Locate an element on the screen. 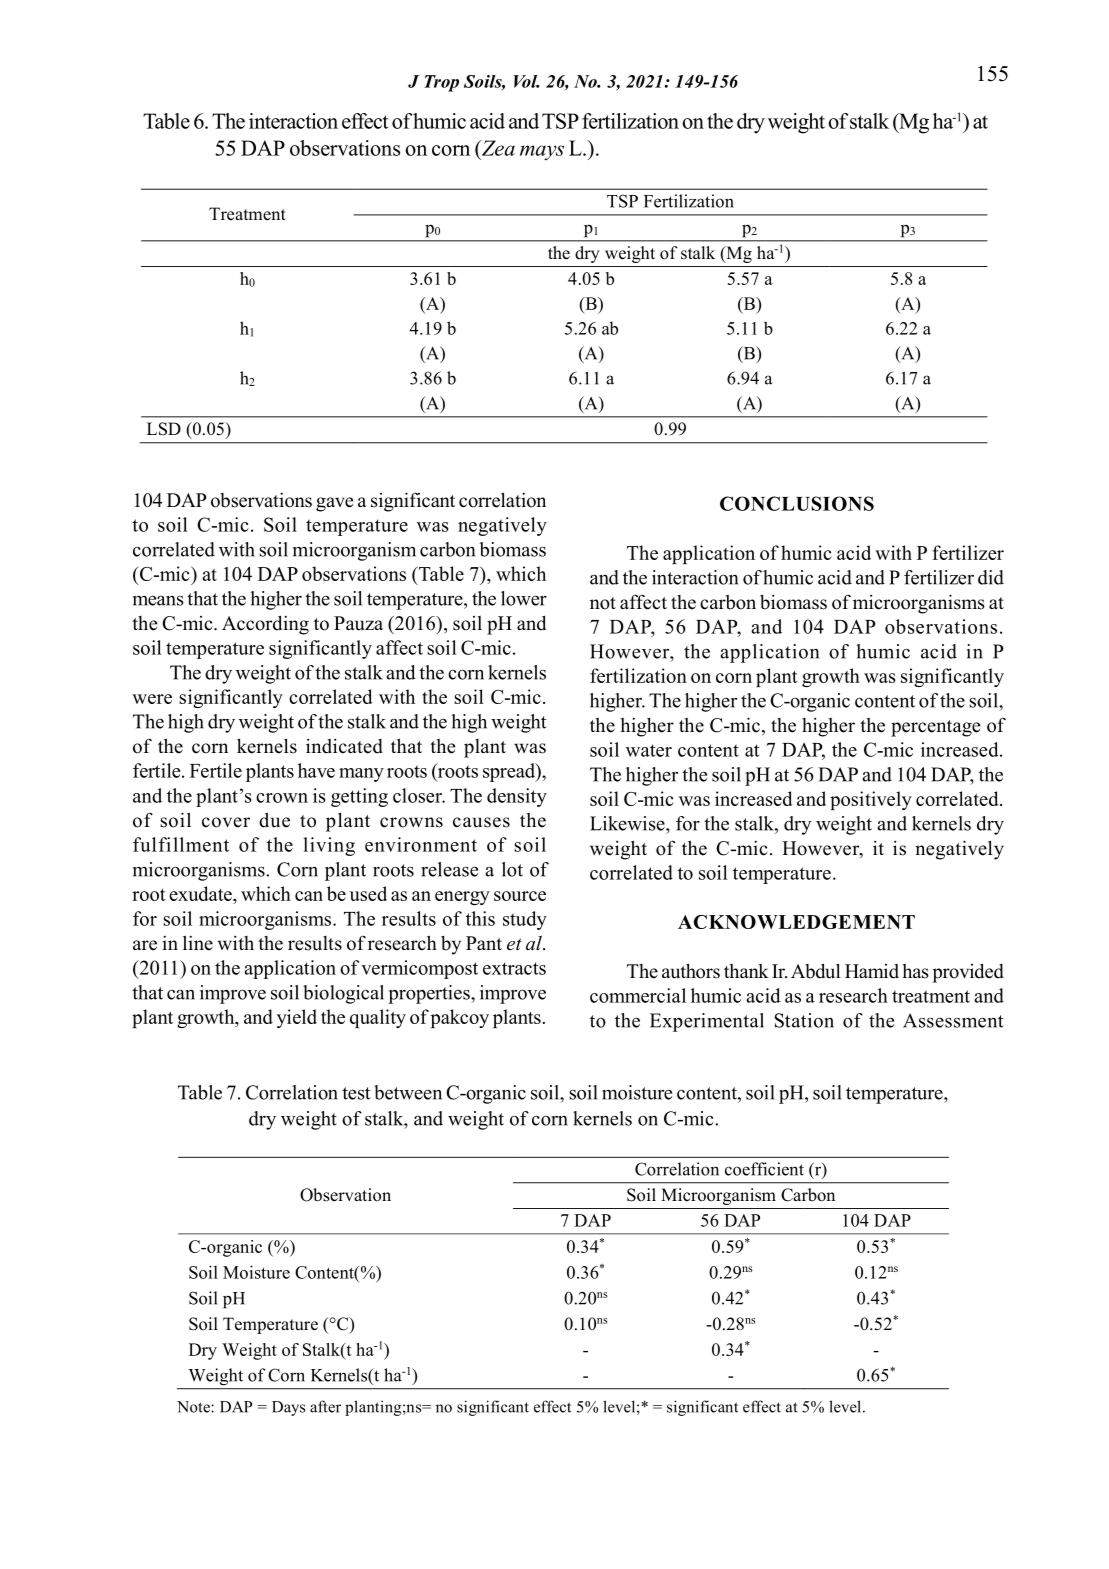 This screenshot has height=1569, width=1109. Vol is located at coordinates (526, 81).
